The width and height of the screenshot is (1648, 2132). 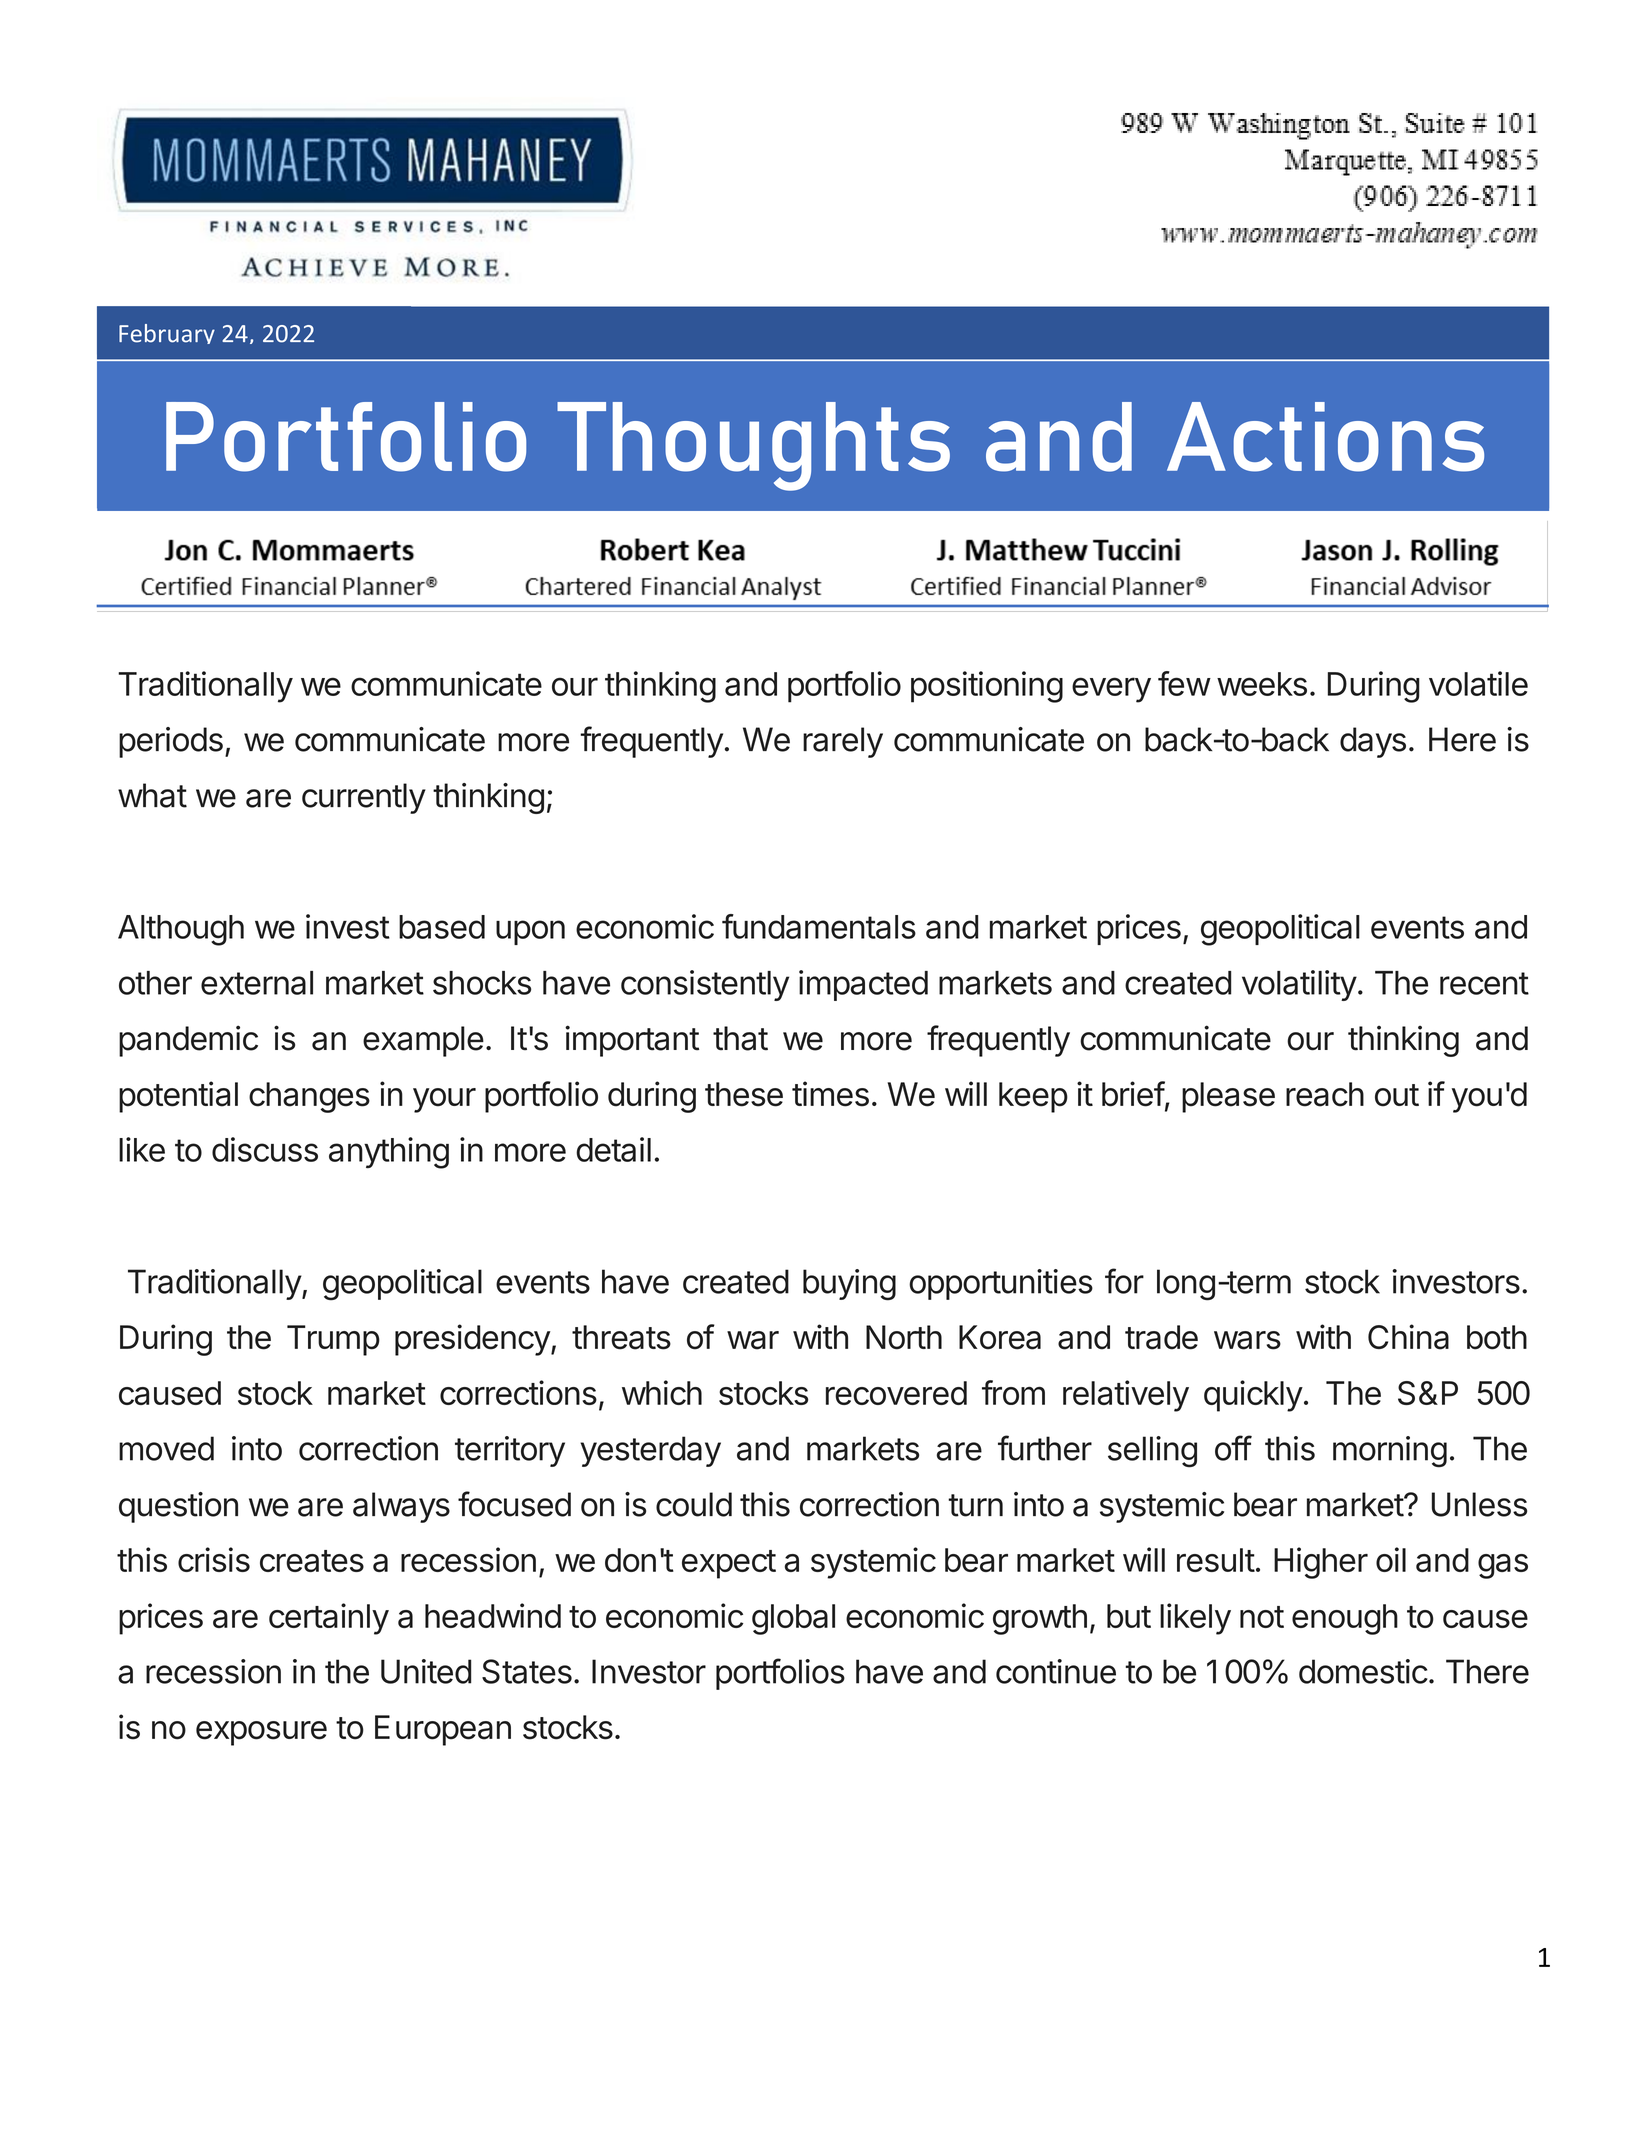 I want to click on that, so click(x=740, y=1038).
